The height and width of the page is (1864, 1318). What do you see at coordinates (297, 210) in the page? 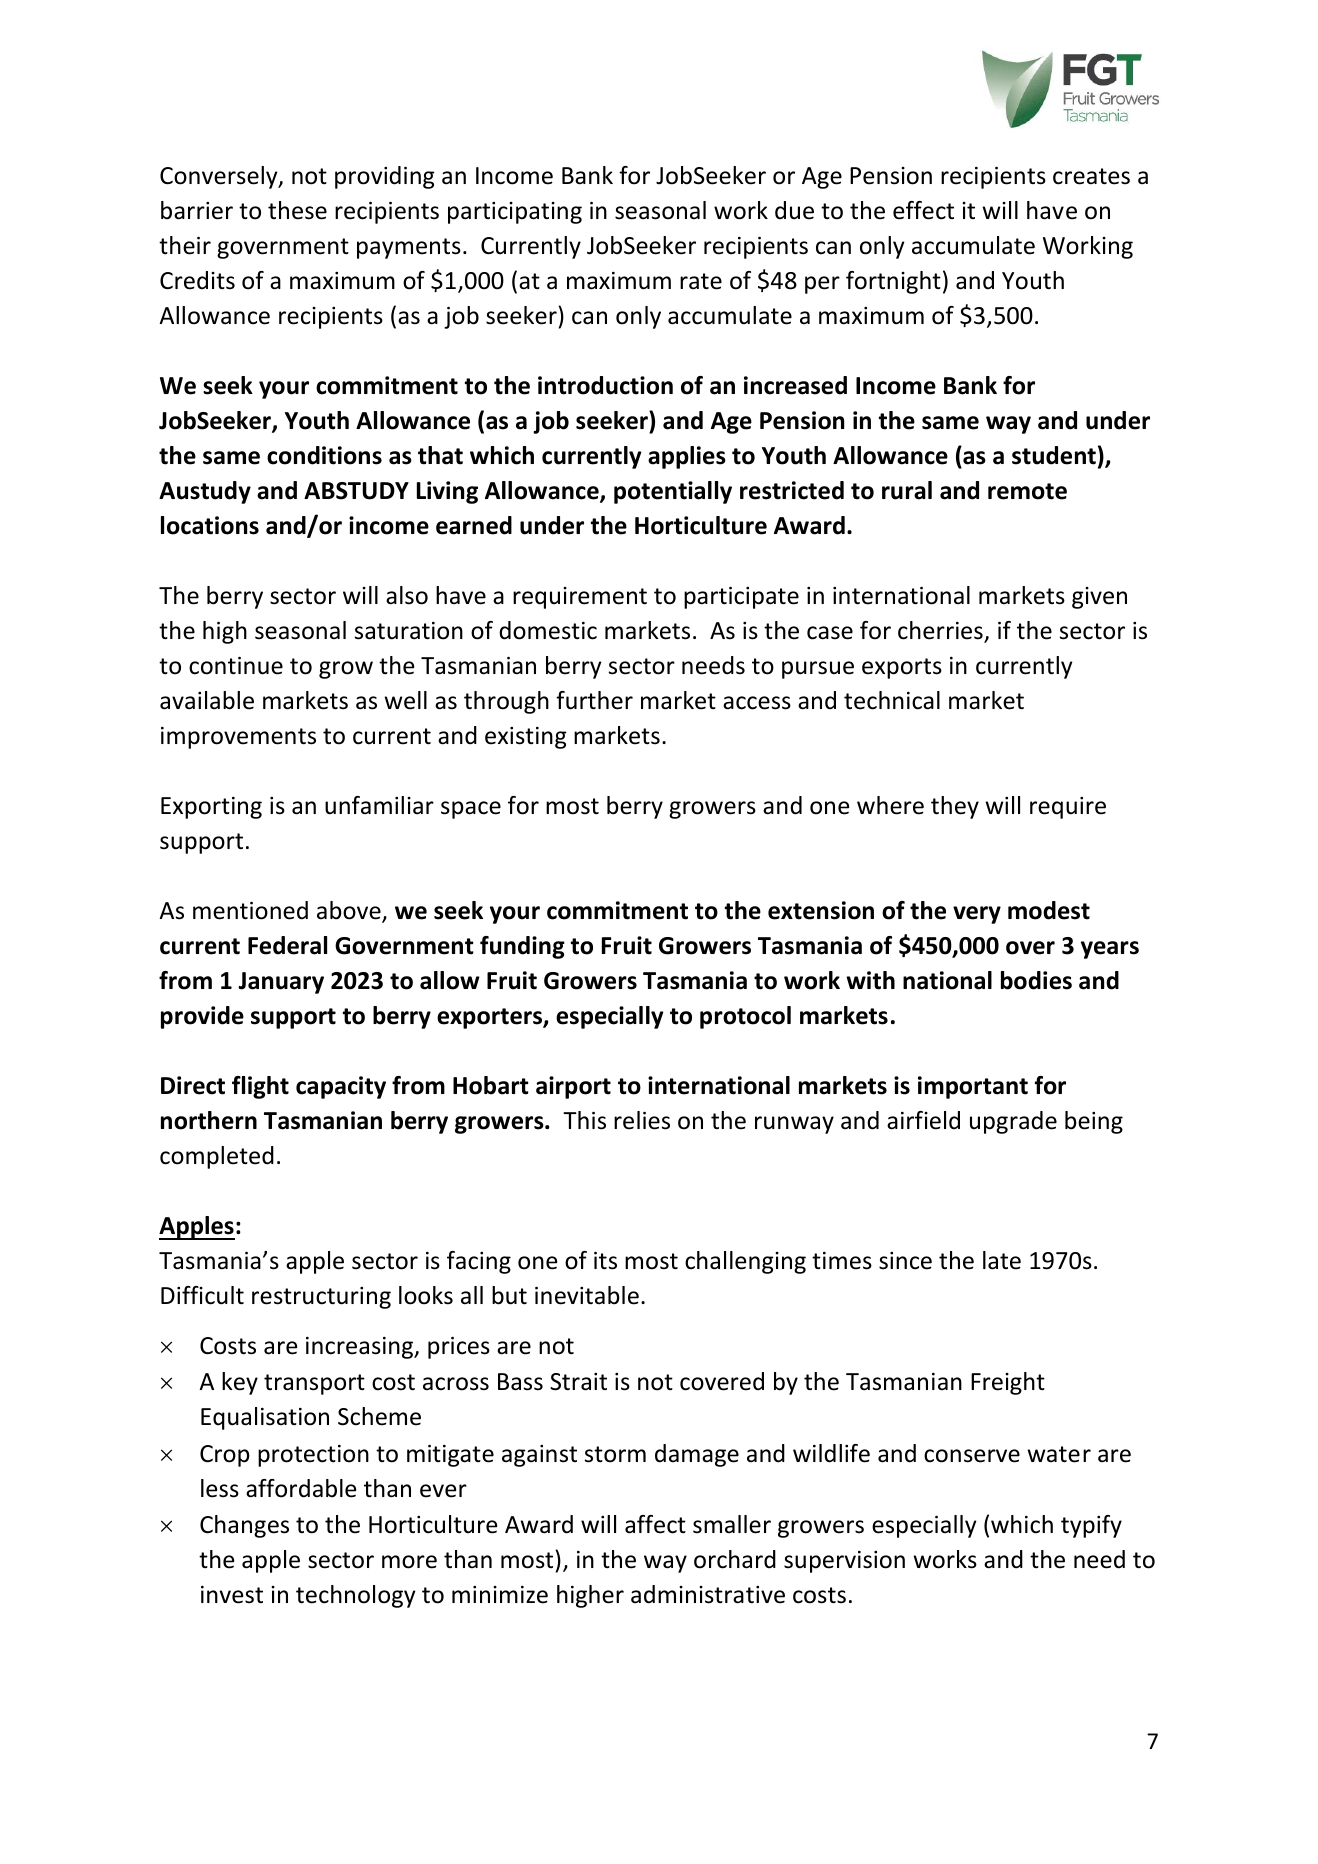
I see `these` at bounding box center [297, 210].
